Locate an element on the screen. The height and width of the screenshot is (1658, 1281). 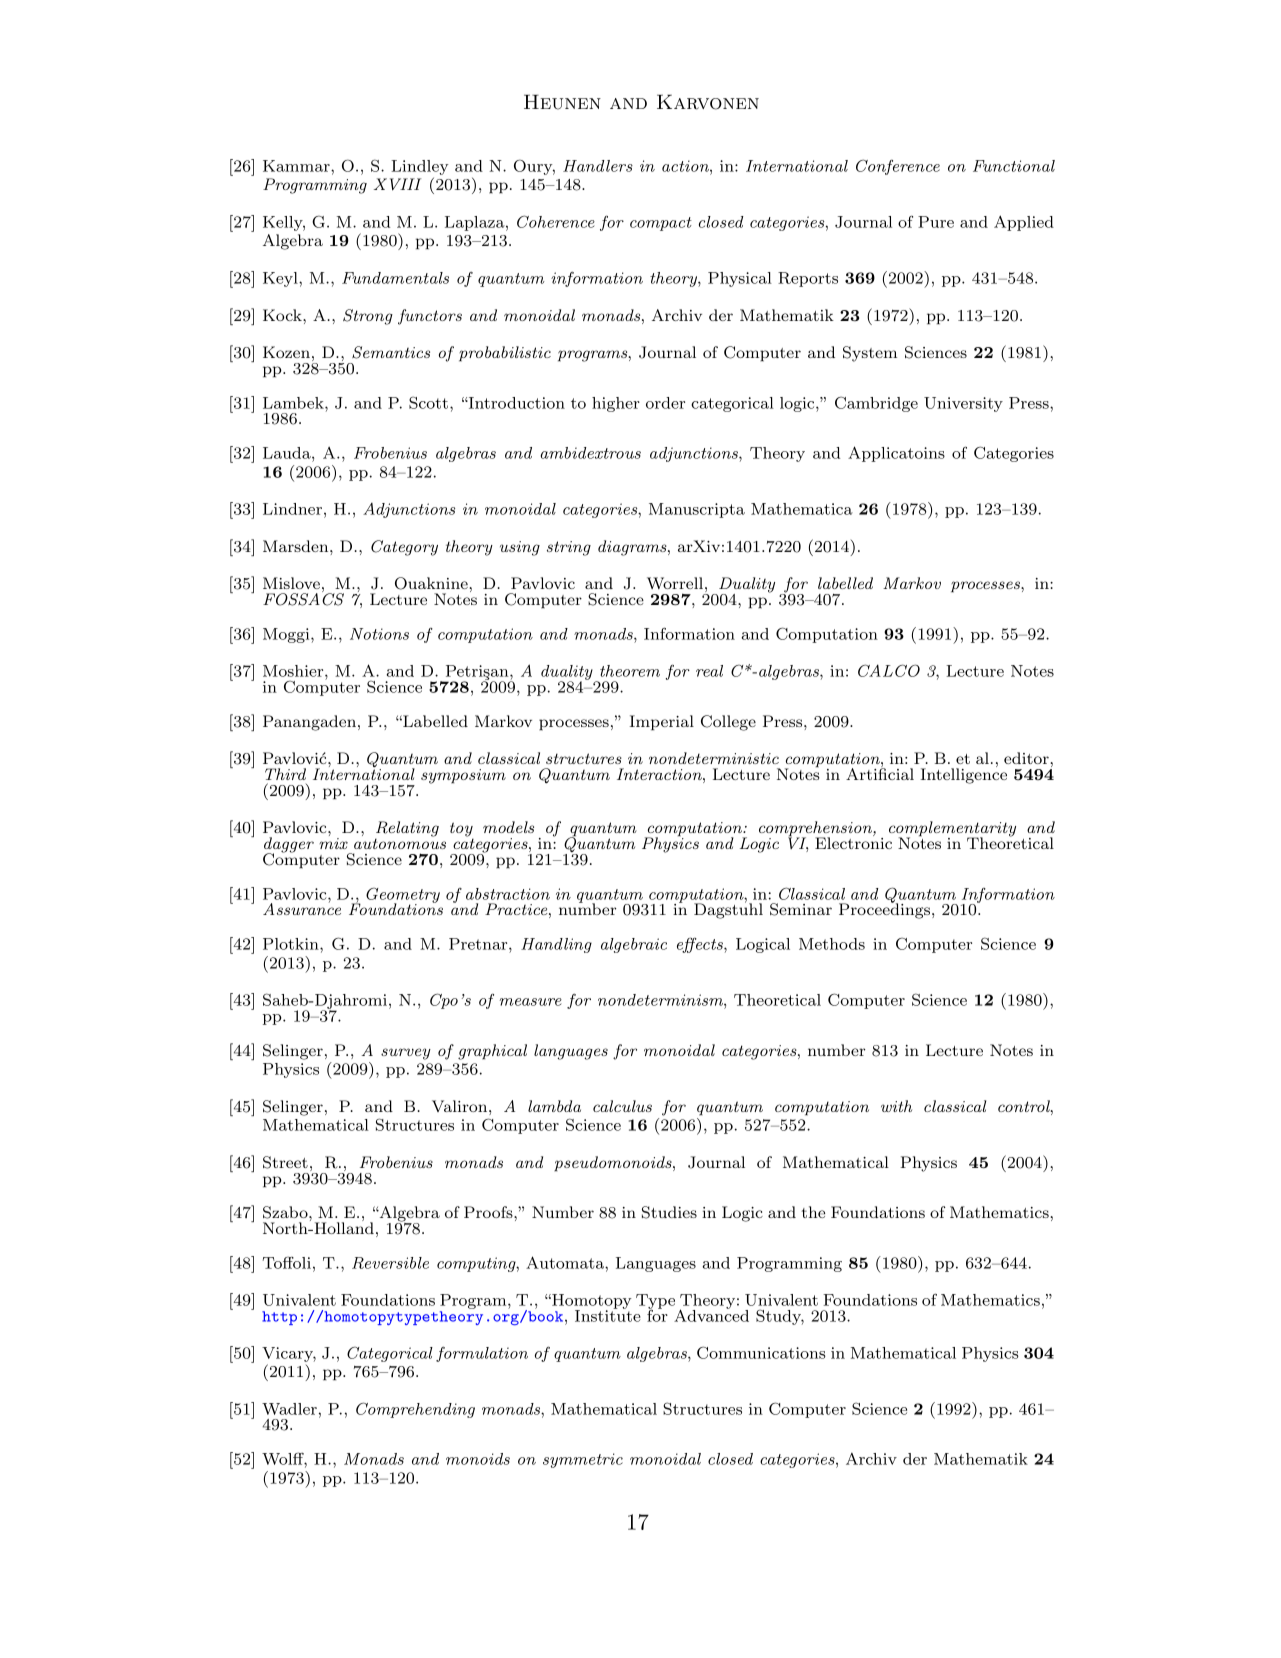
Comprehending is located at coordinates (415, 1410).
